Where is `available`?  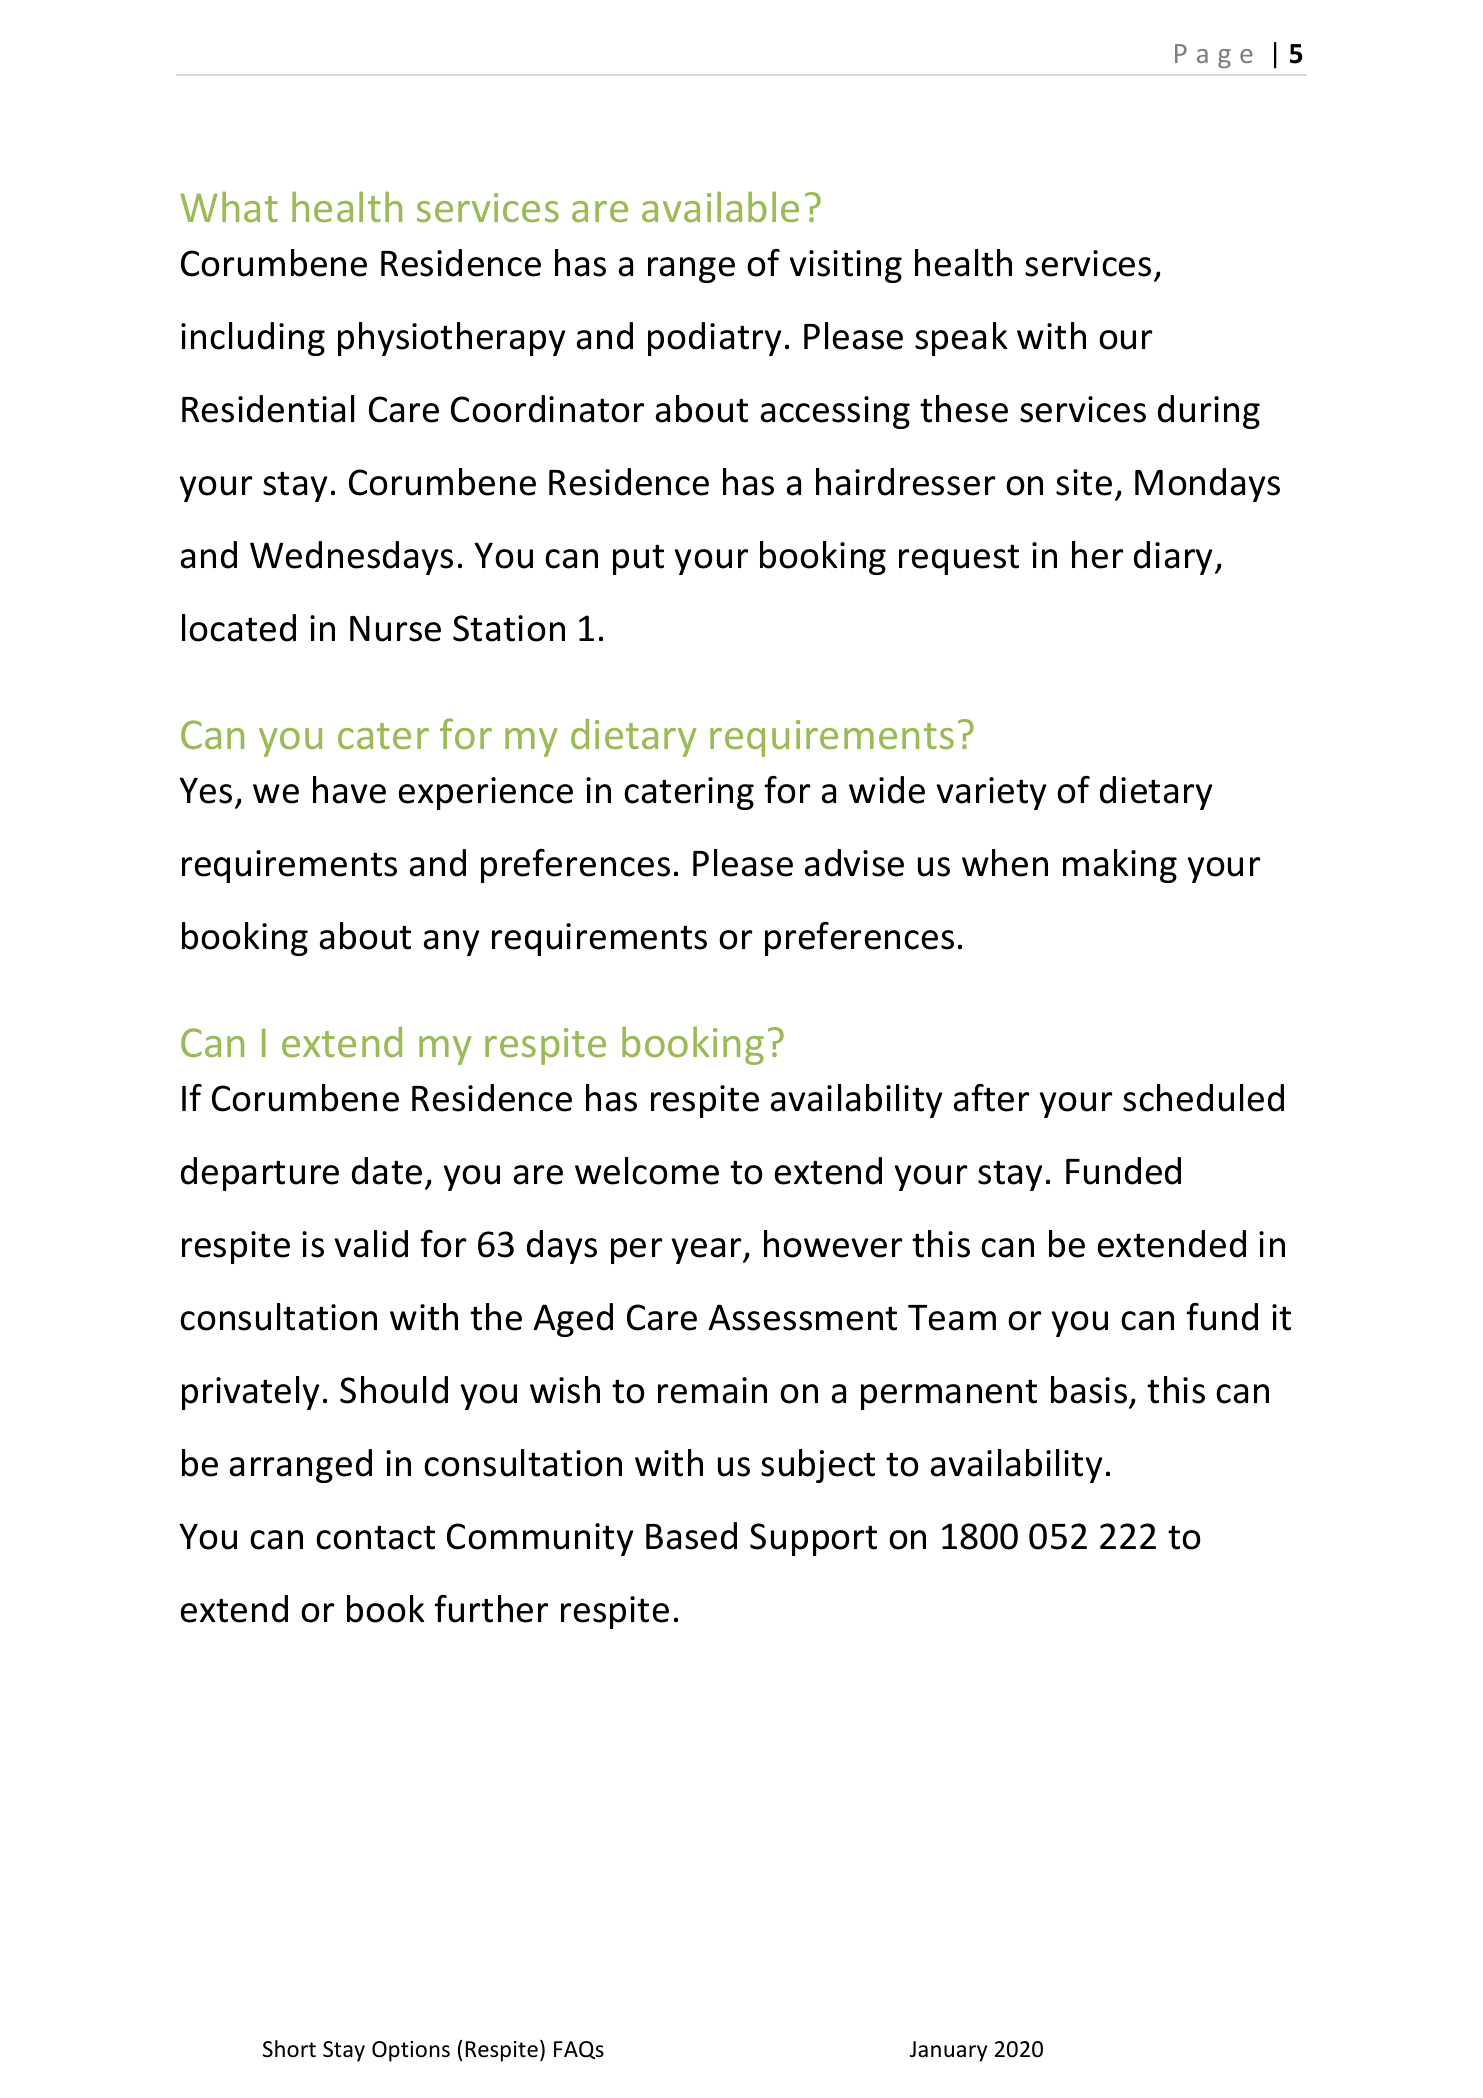
available is located at coordinates (720, 206).
